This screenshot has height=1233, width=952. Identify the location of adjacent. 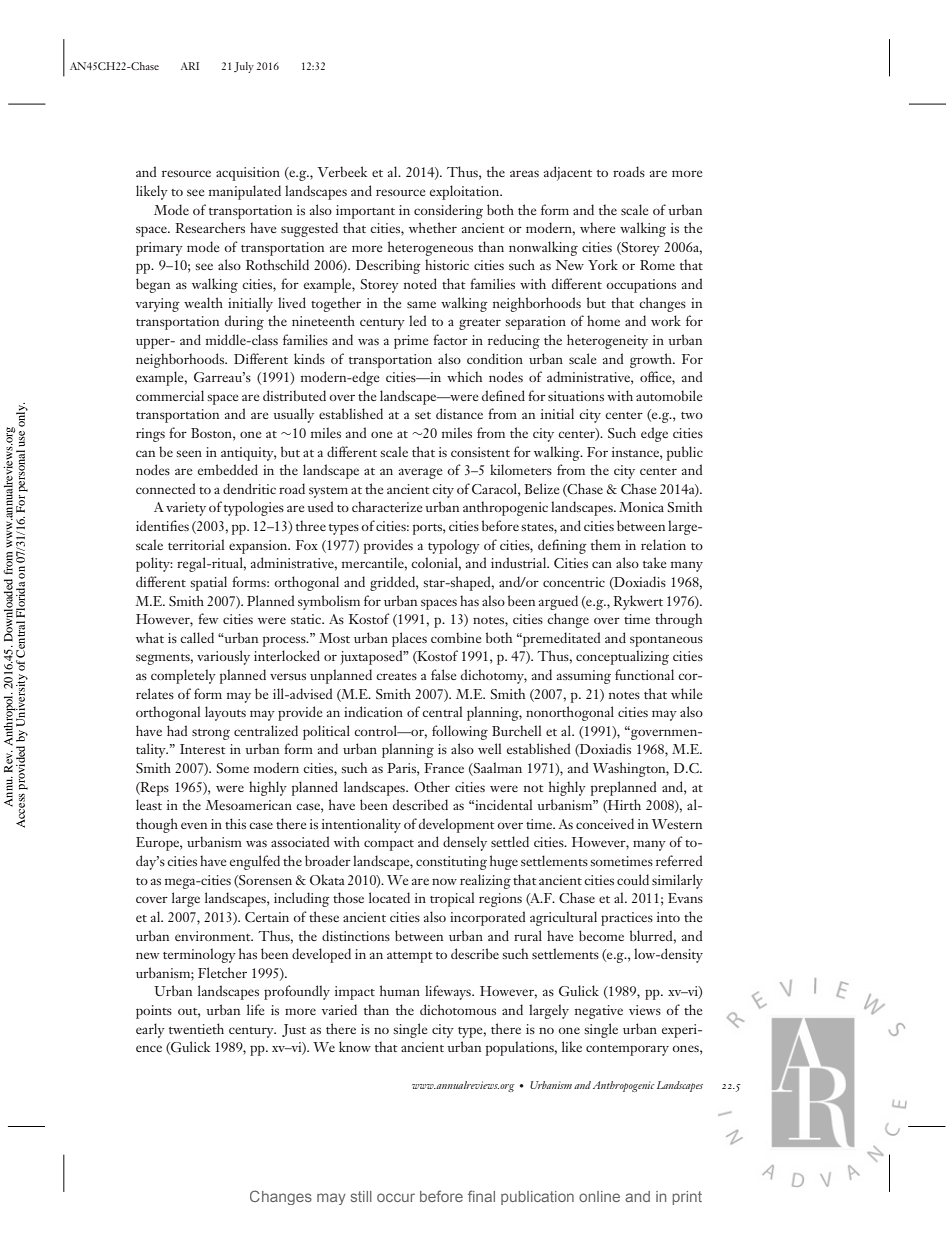
(568, 173).
